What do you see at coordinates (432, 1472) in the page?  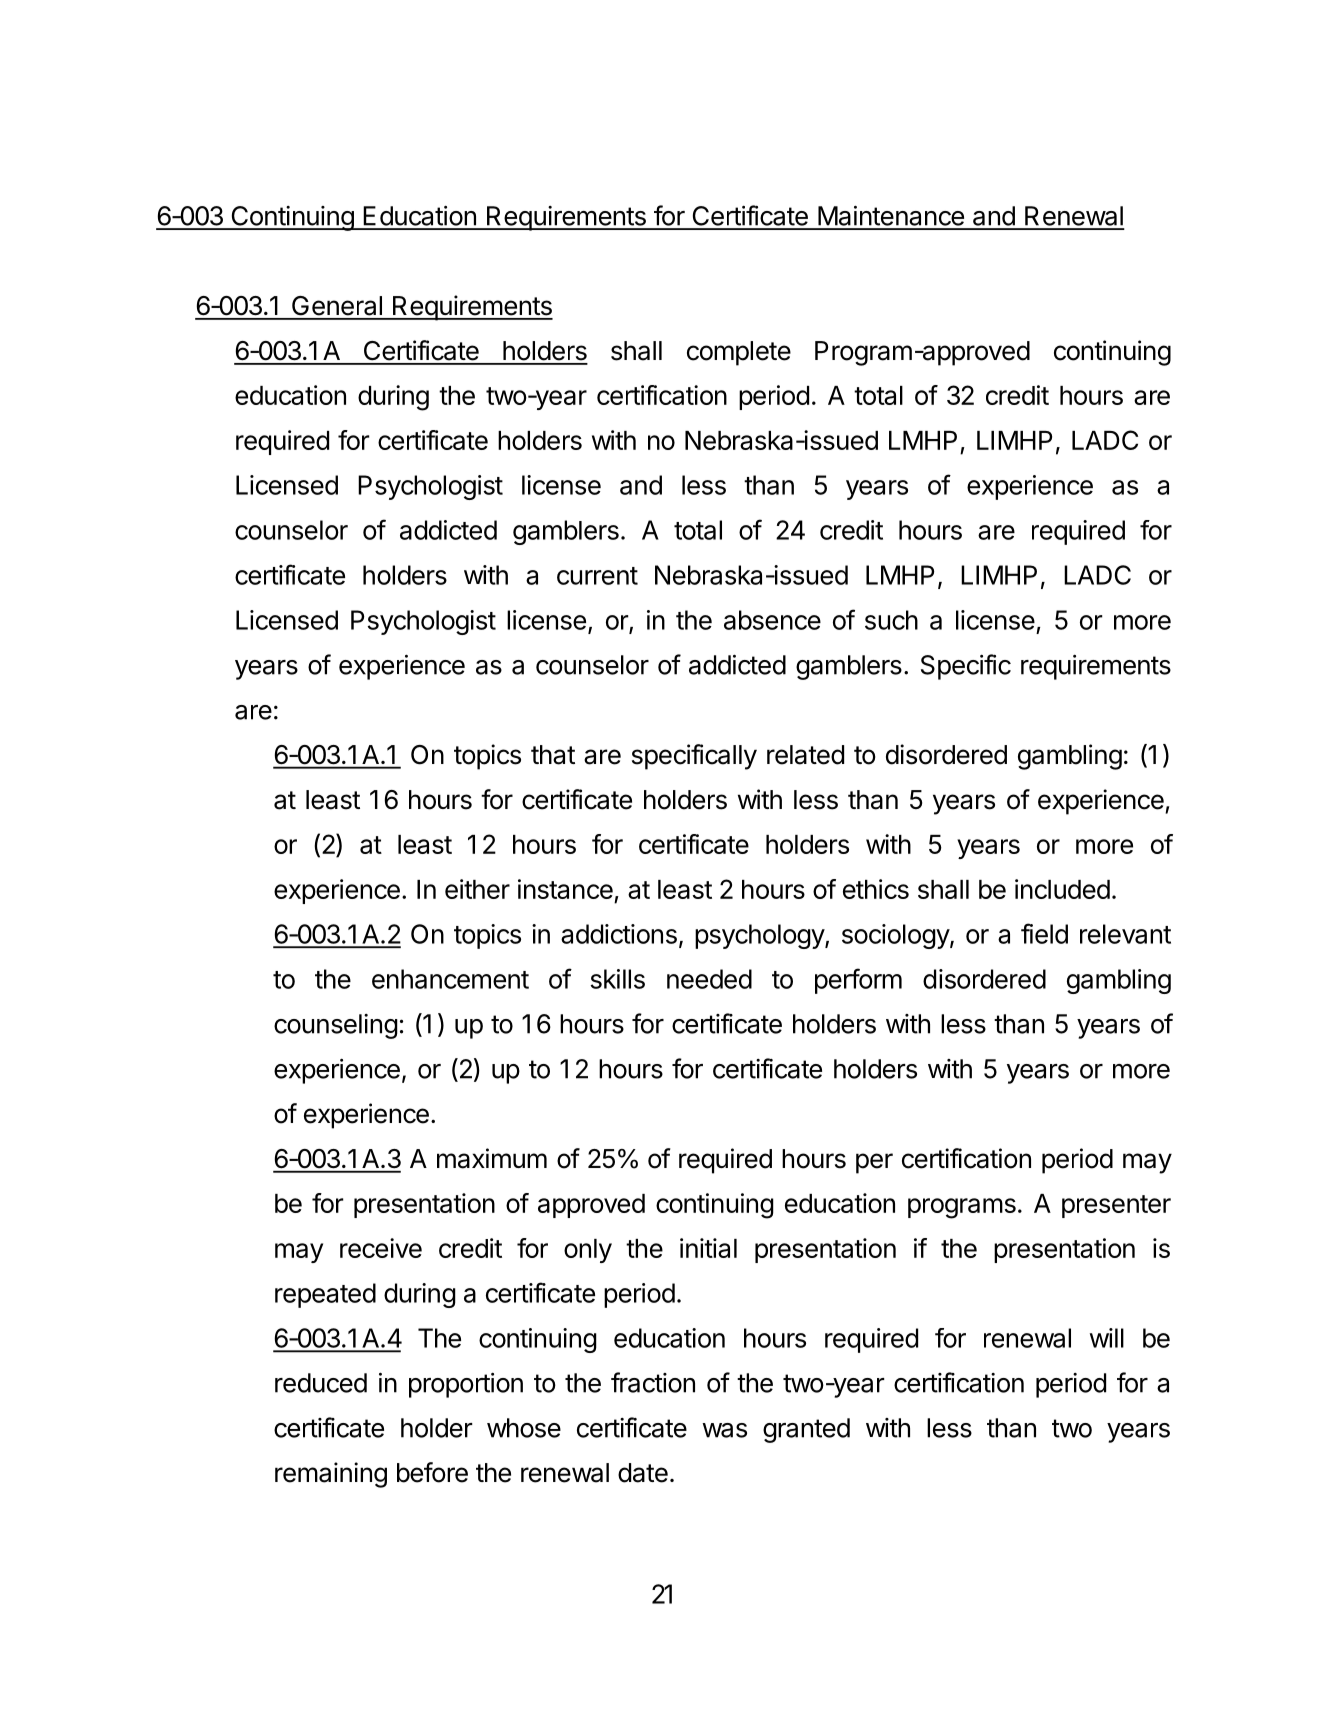 I see `before` at bounding box center [432, 1472].
